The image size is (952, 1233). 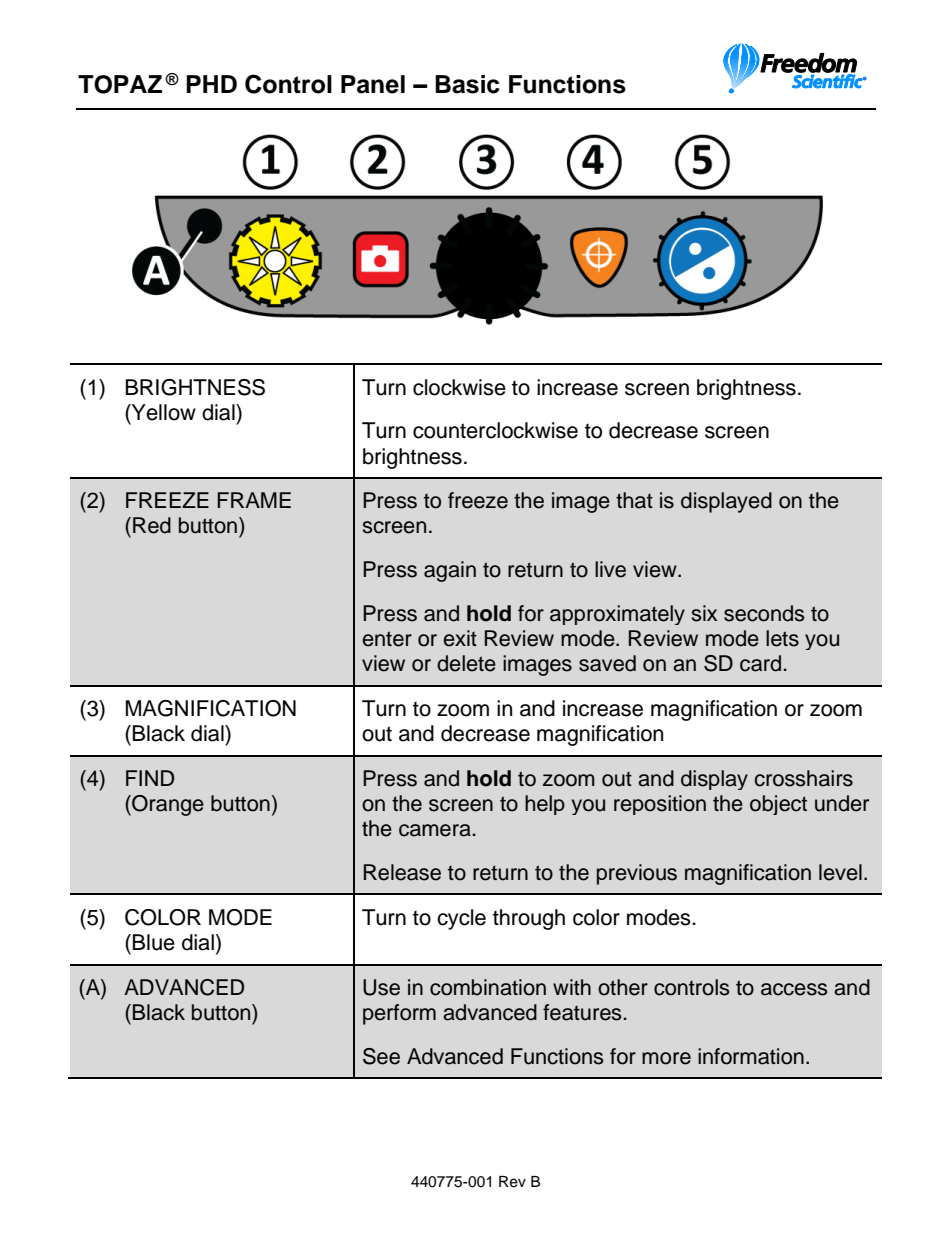 What do you see at coordinates (751, 1056) in the page?
I see `information` at bounding box center [751, 1056].
